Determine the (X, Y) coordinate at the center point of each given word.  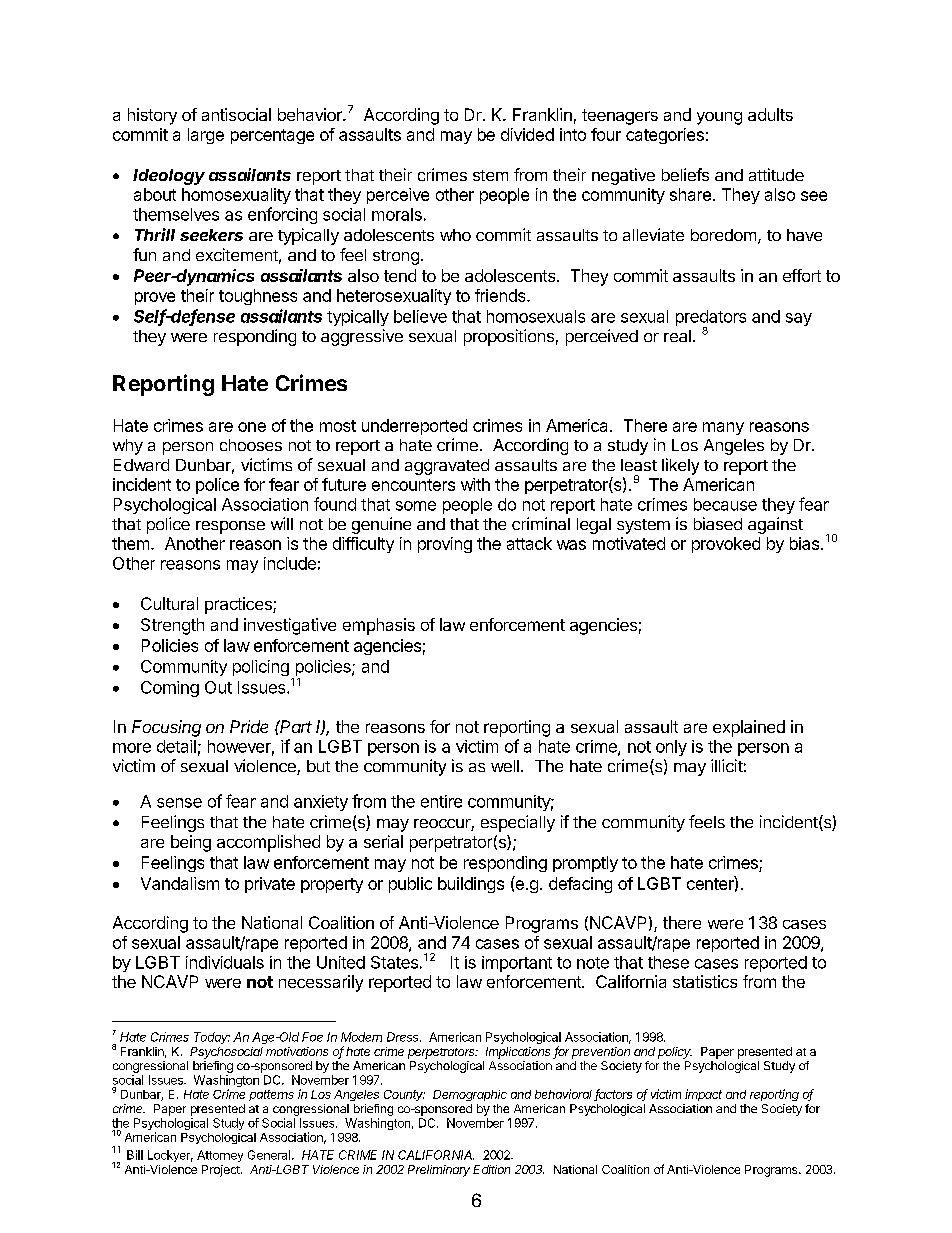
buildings (471, 885)
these (668, 962)
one (252, 427)
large (206, 136)
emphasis (379, 626)
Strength (172, 626)
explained (749, 728)
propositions (509, 337)
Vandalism (180, 883)
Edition (491, 1169)
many (723, 428)
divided (527, 134)
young (719, 118)
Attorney (220, 1156)
